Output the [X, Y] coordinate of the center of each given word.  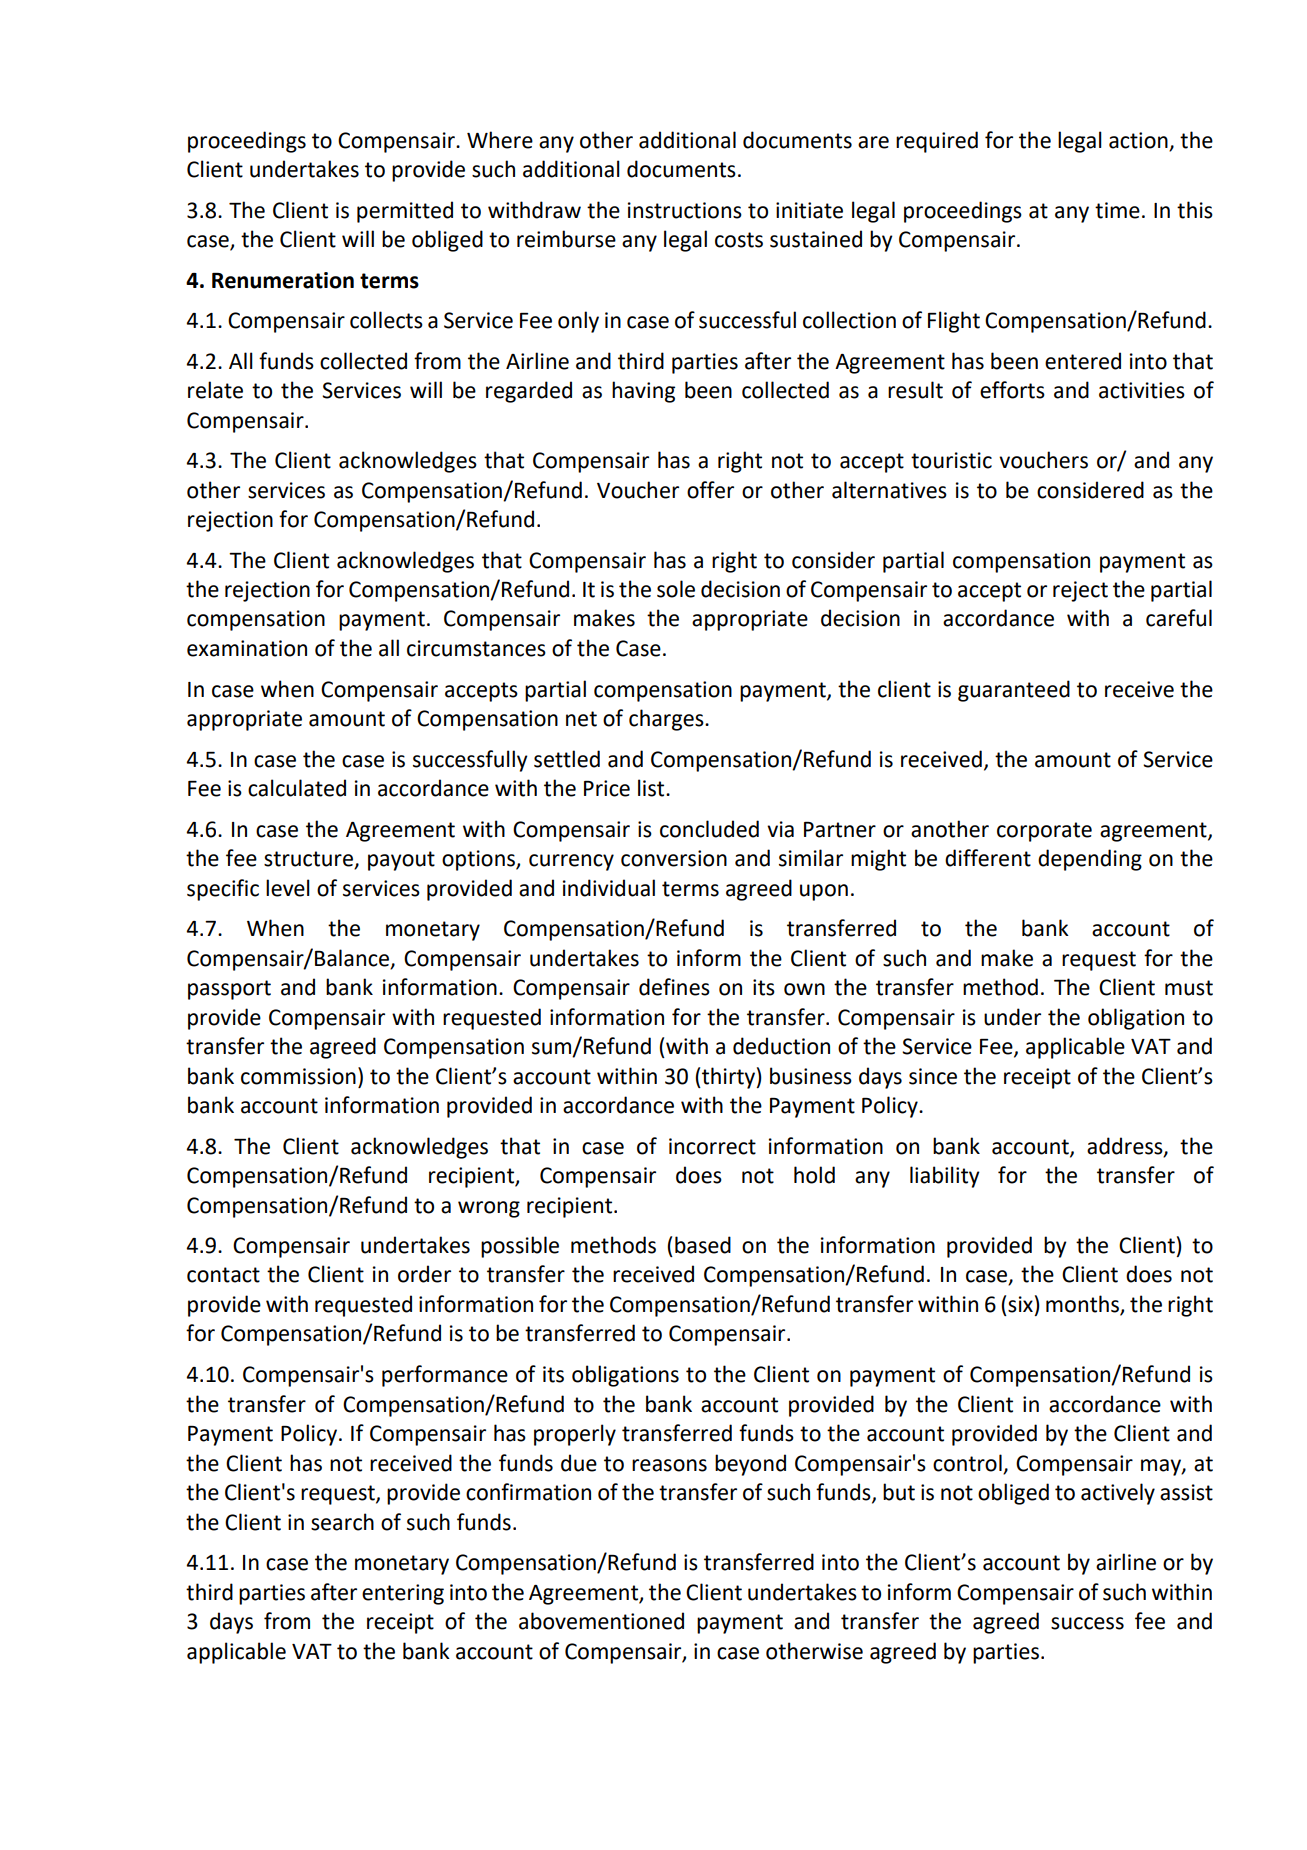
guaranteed [1014, 691]
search [342, 1522]
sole [676, 589]
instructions [685, 210]
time [1117, 210]
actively [1118, 1494]
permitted [405, 212]
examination [247, 648]
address [1126, 1146]
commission [298, 1076]
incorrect [712, 1146]
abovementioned [601, 1621]
